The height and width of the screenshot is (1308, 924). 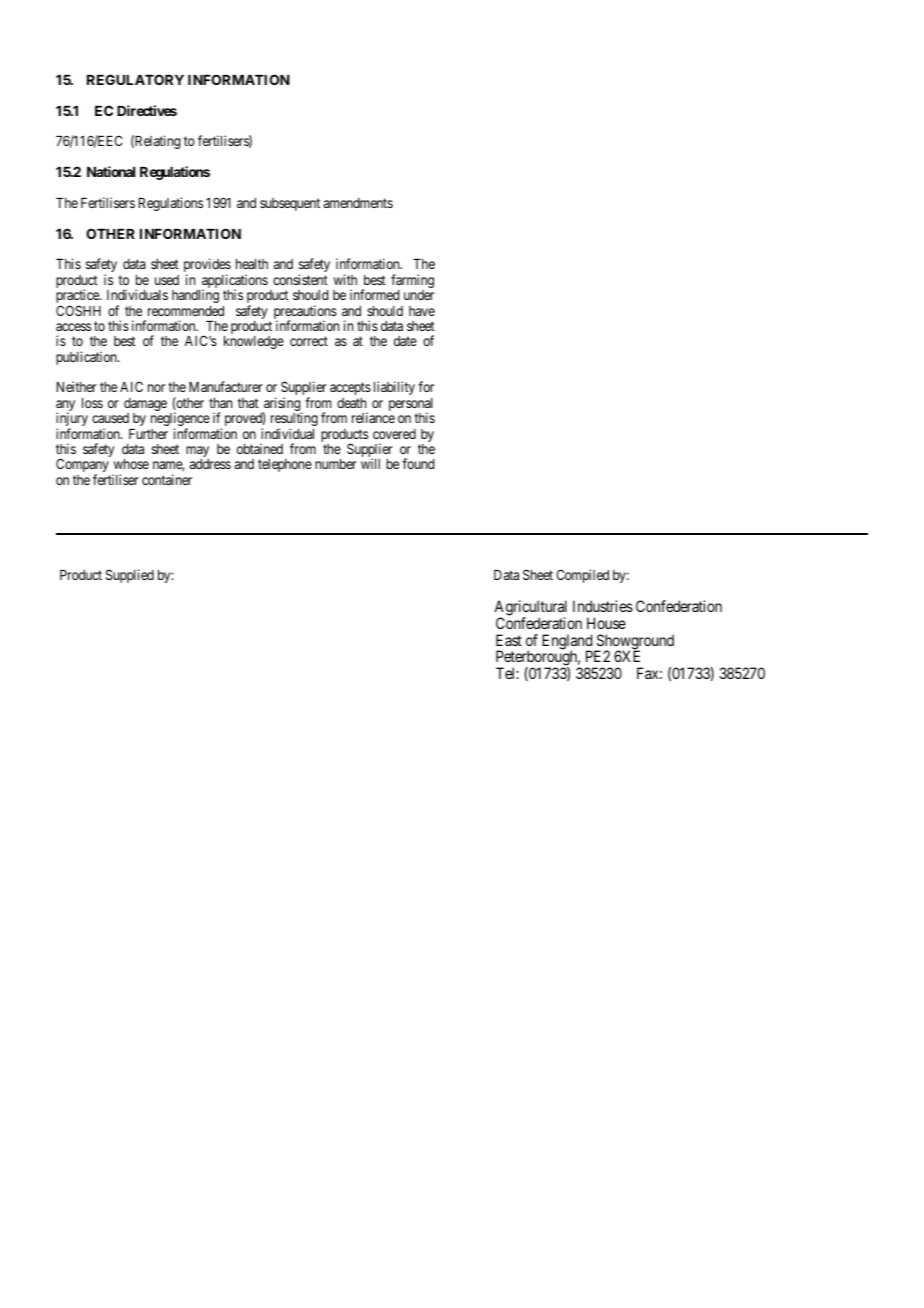 What do you see at coordinates (336, 464) in the screenshot?
I see `number` at bounding box center [336, 464].
